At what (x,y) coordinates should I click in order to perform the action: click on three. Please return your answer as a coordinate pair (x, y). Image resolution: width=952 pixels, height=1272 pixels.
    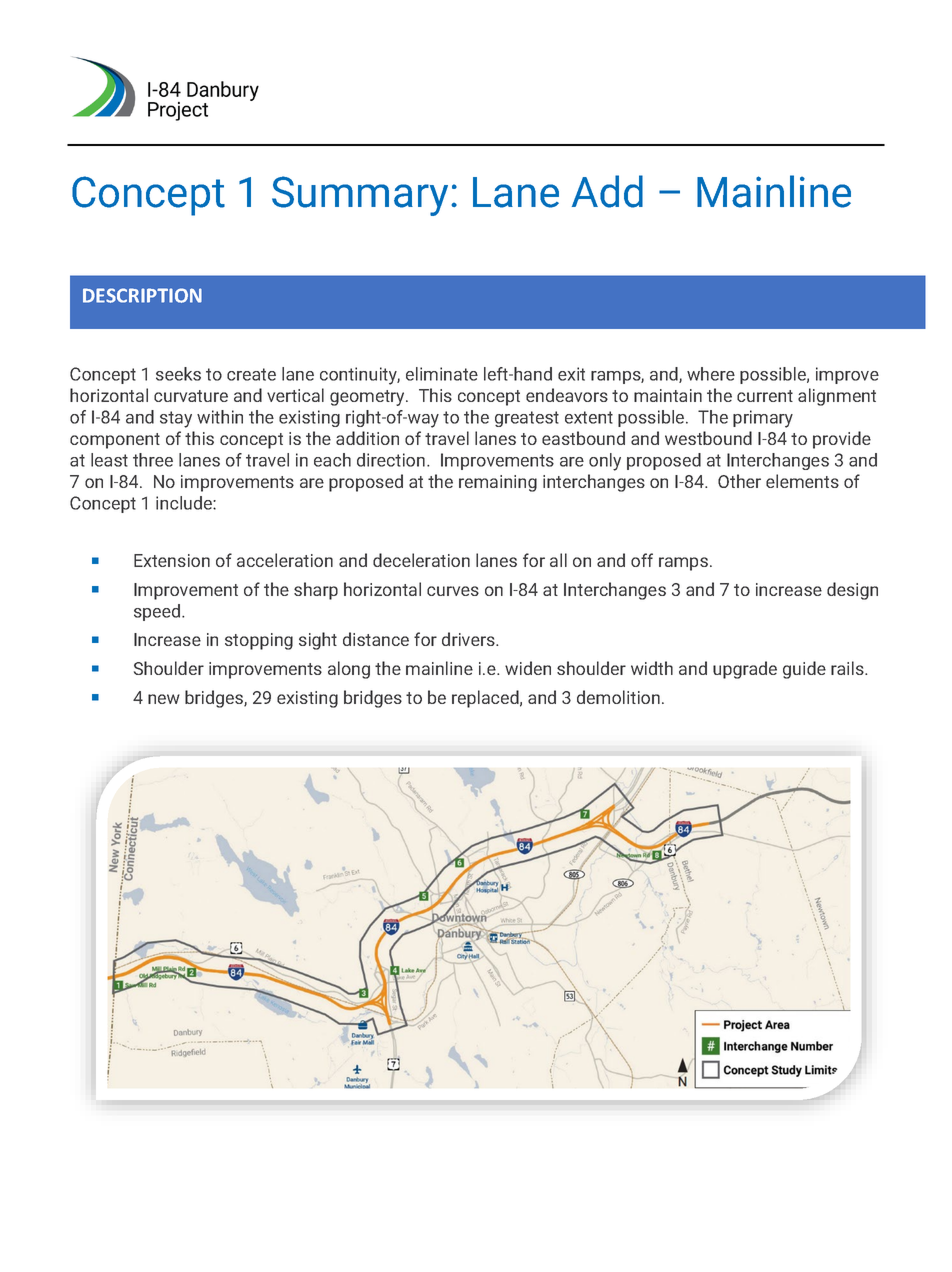
    Looking at the image, I should click on (153, 460).
